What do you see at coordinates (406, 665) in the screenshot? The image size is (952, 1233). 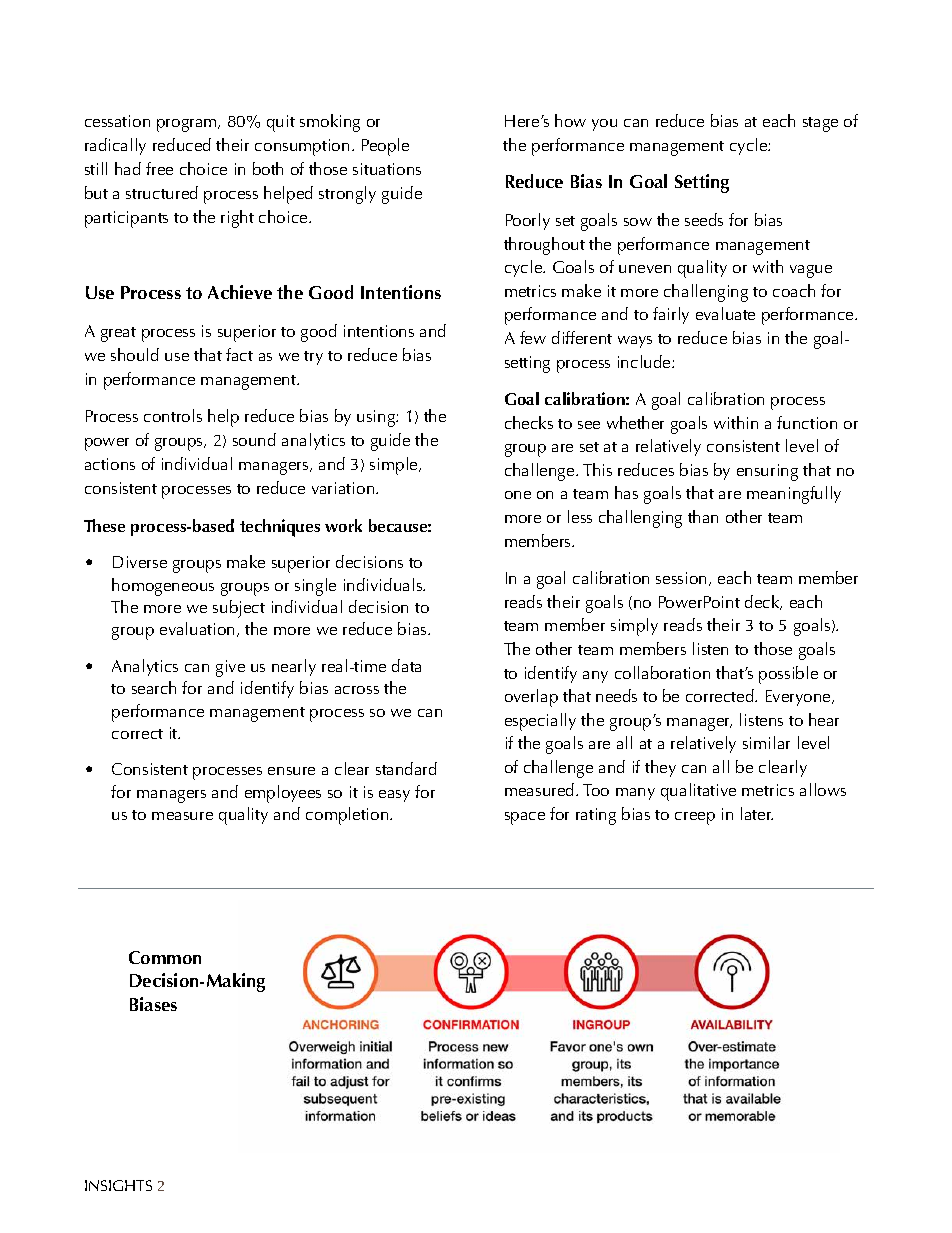 I see `data` at bounding box center [406, 665].
